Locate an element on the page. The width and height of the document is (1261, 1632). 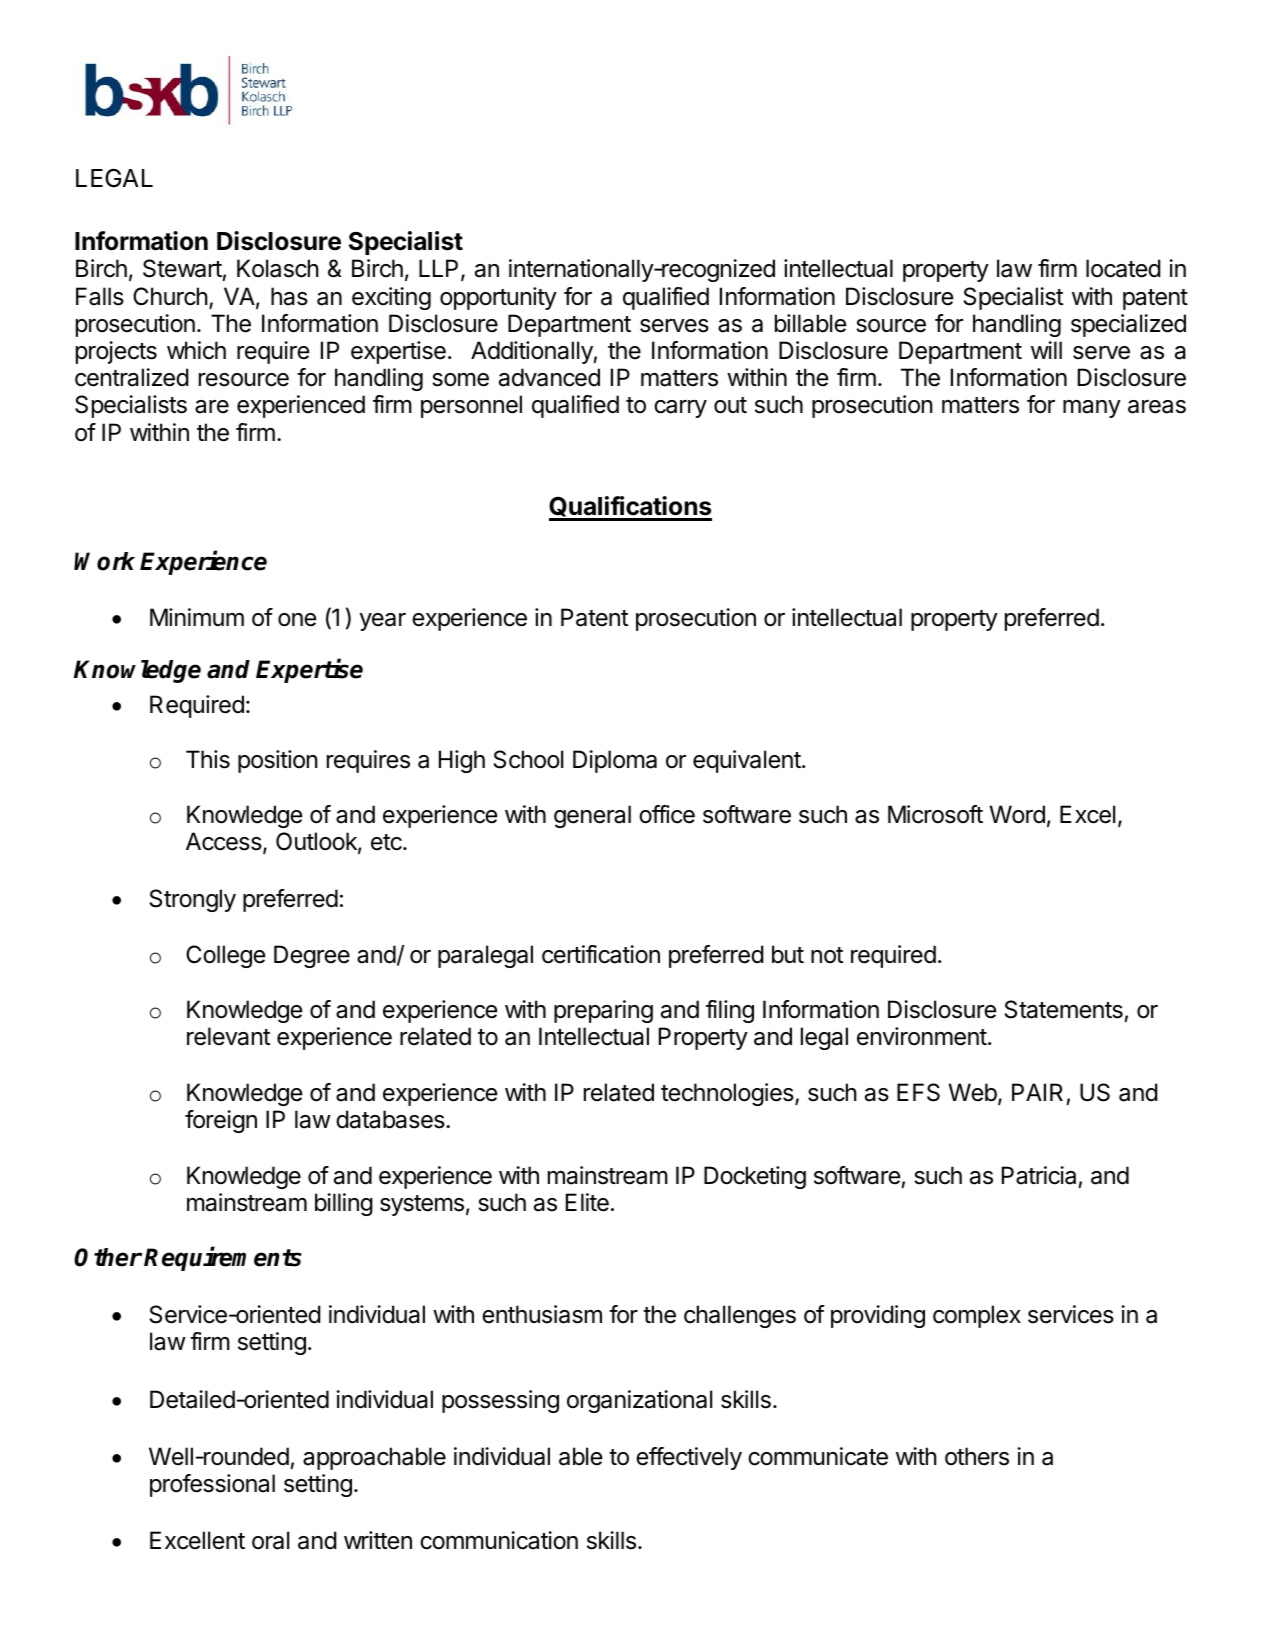
Patricia is located at coordinates (1039, 1175).
